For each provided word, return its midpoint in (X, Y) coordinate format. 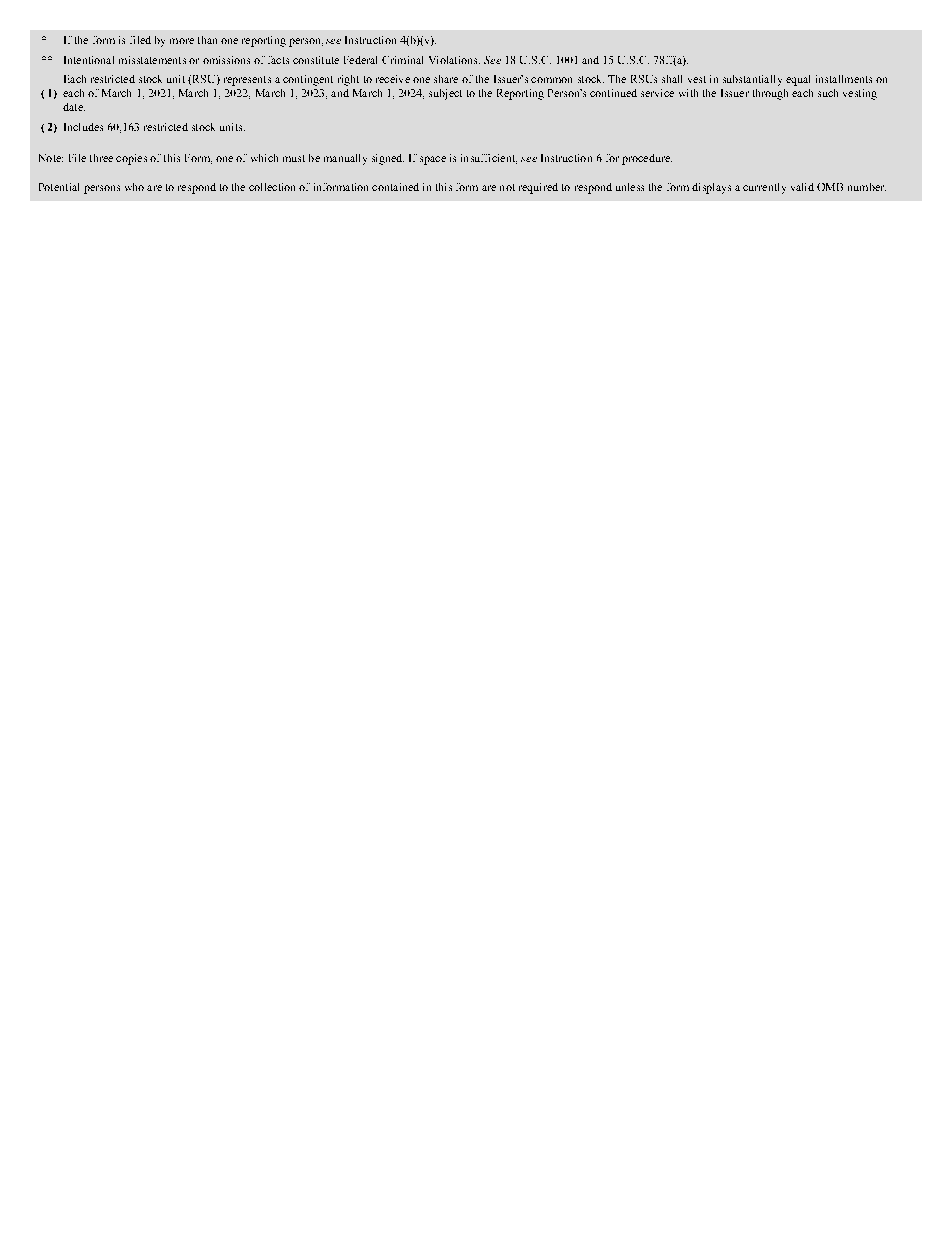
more (182, 41)
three (101, 158)
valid (802, 187)
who (134, 187)
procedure (647, 159)
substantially (752, 80)
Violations (454, 60)
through (770, 94)
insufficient (489, 159)
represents (247, 81)
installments (844, 79)
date (74, 107)
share (446, 79)
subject (445, 94)
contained (395, 187)
